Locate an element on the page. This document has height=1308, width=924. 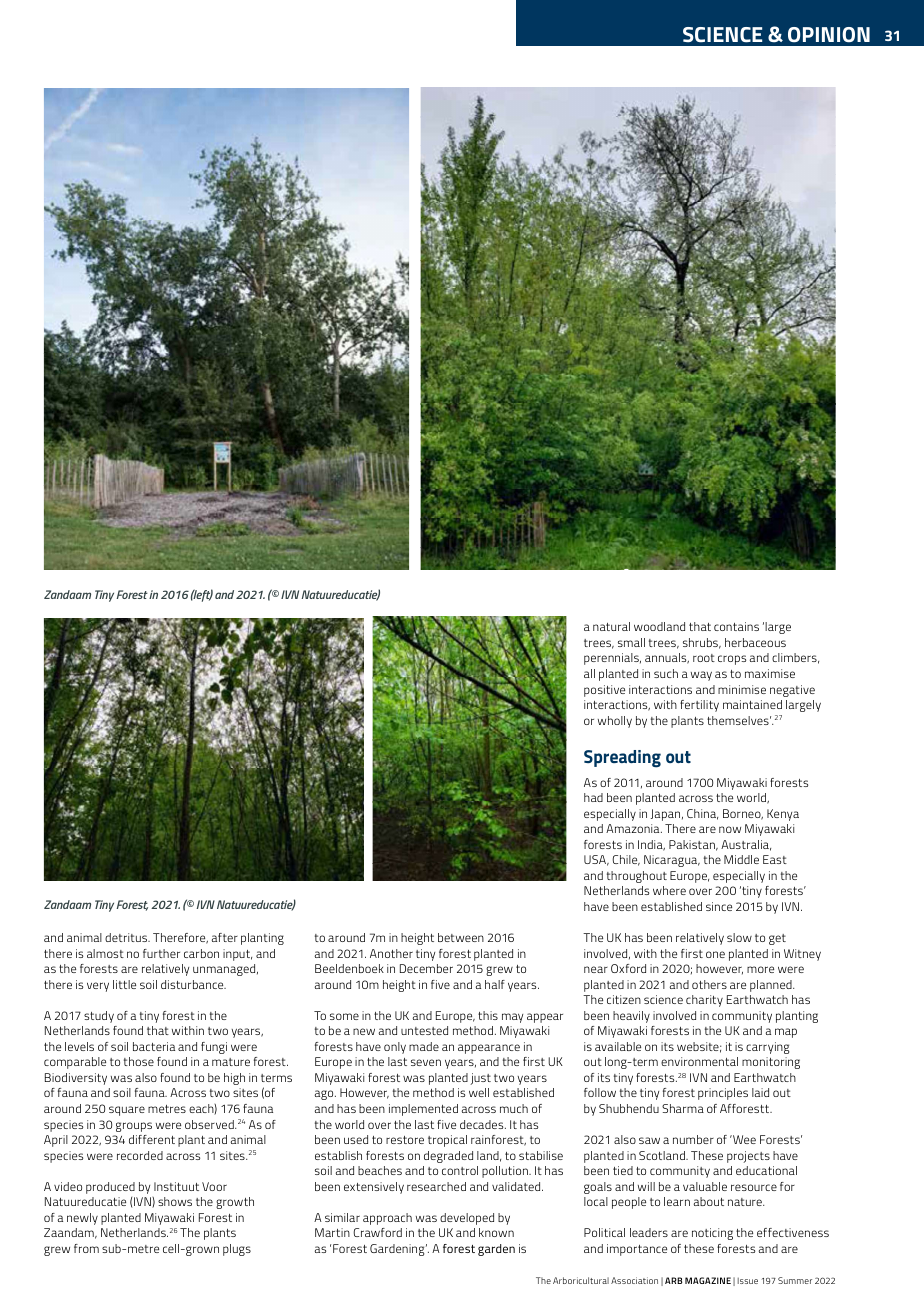
contains is located at coordinates (736, 626).
